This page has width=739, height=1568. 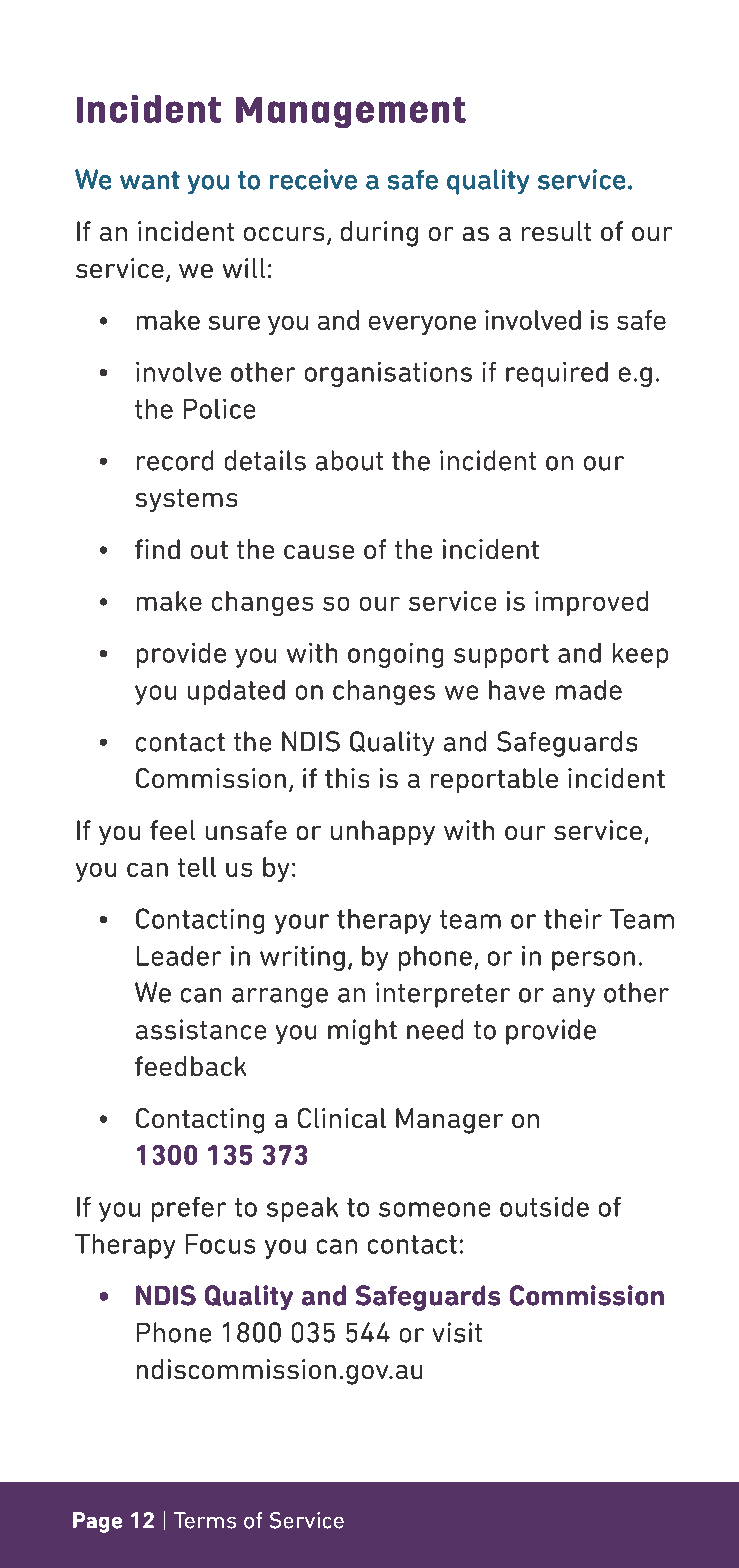 I want to click on result, so click(x=556, y=231).
